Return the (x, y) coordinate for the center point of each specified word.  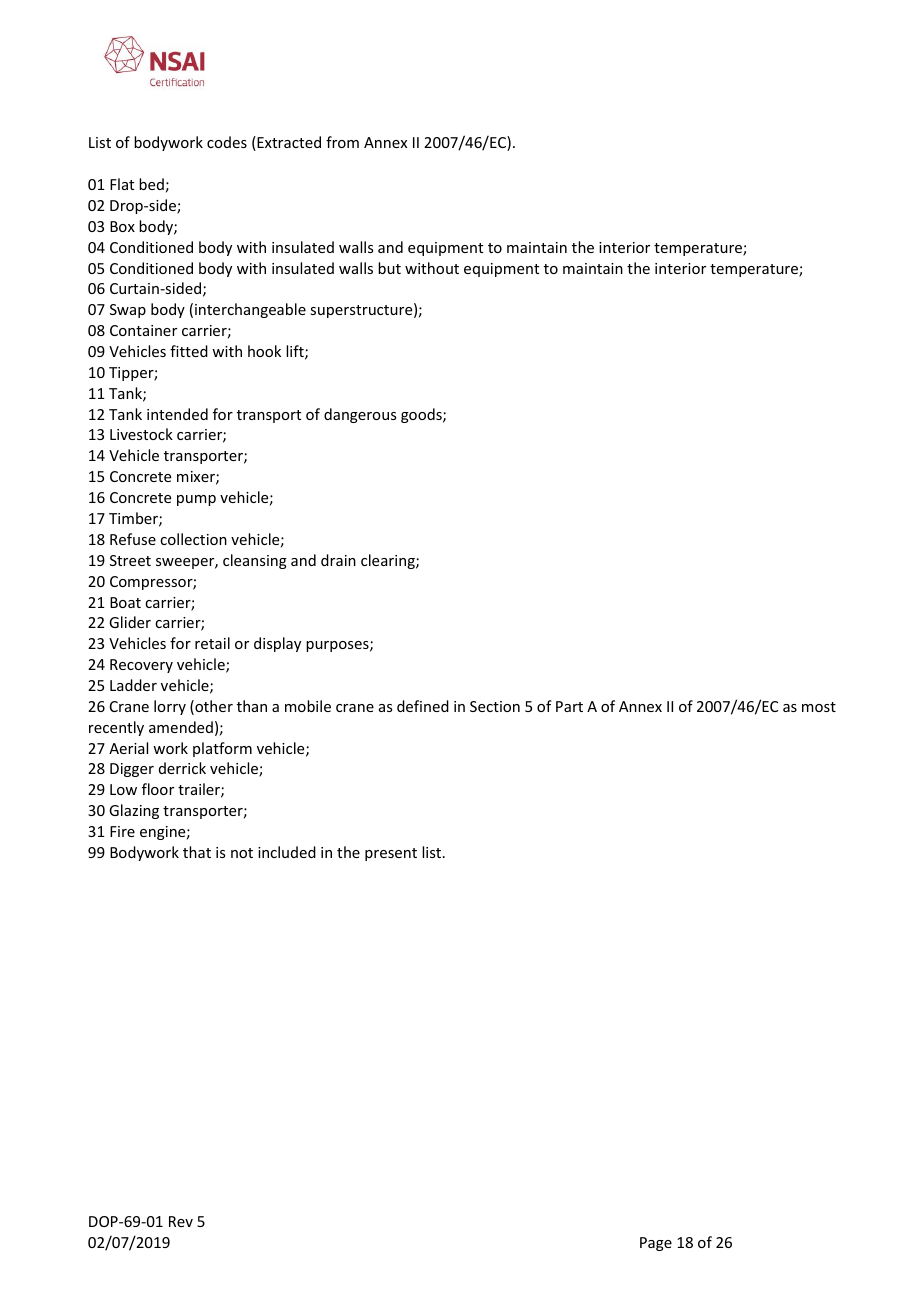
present (391, 854)
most (819, 707)
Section (495, 706)
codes (227, 142)
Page (656, 1244)
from (342, 142)
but (389, 268)
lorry (170, 707)
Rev (181, 1221)
